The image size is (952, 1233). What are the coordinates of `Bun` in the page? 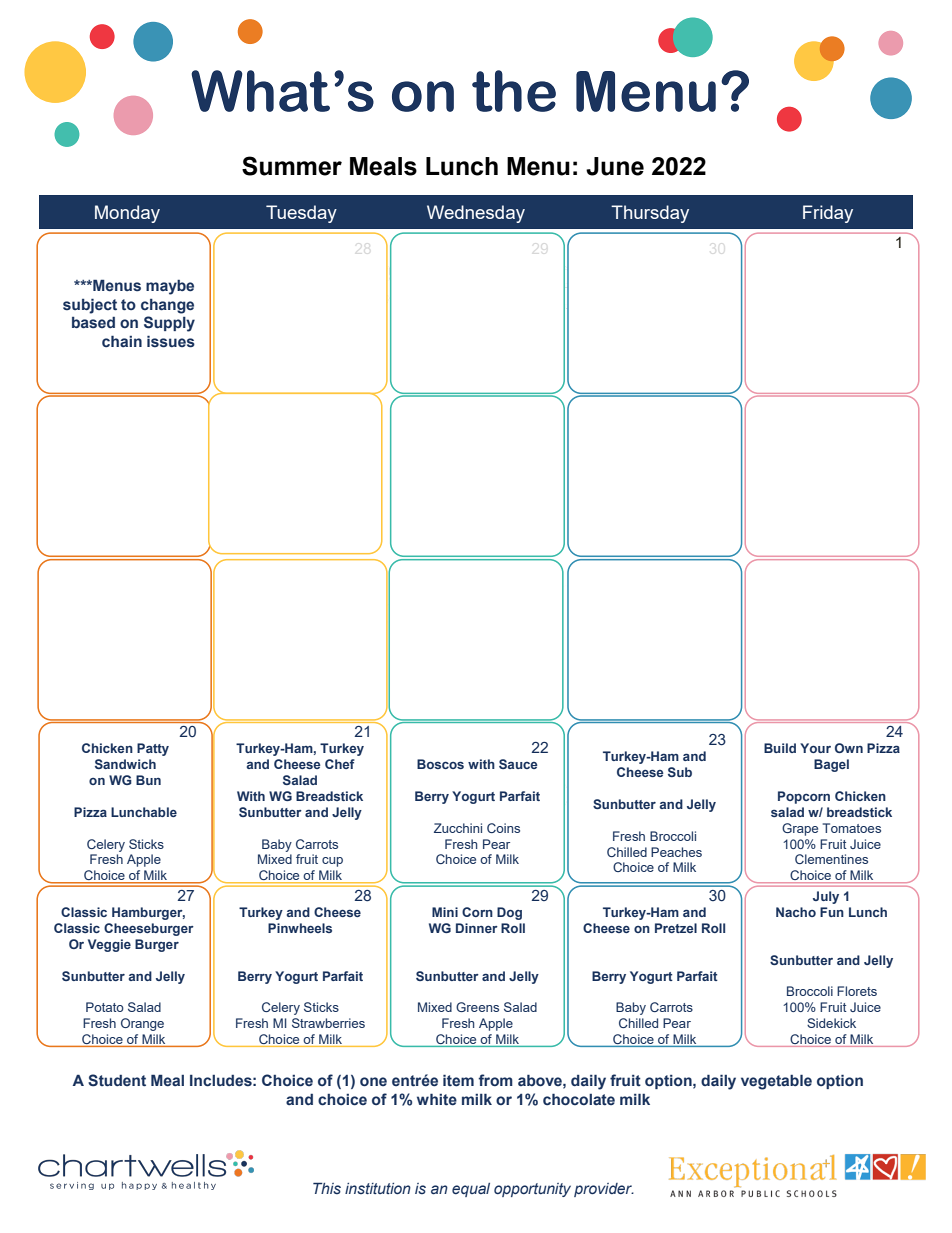 It's located at (148, 780).
